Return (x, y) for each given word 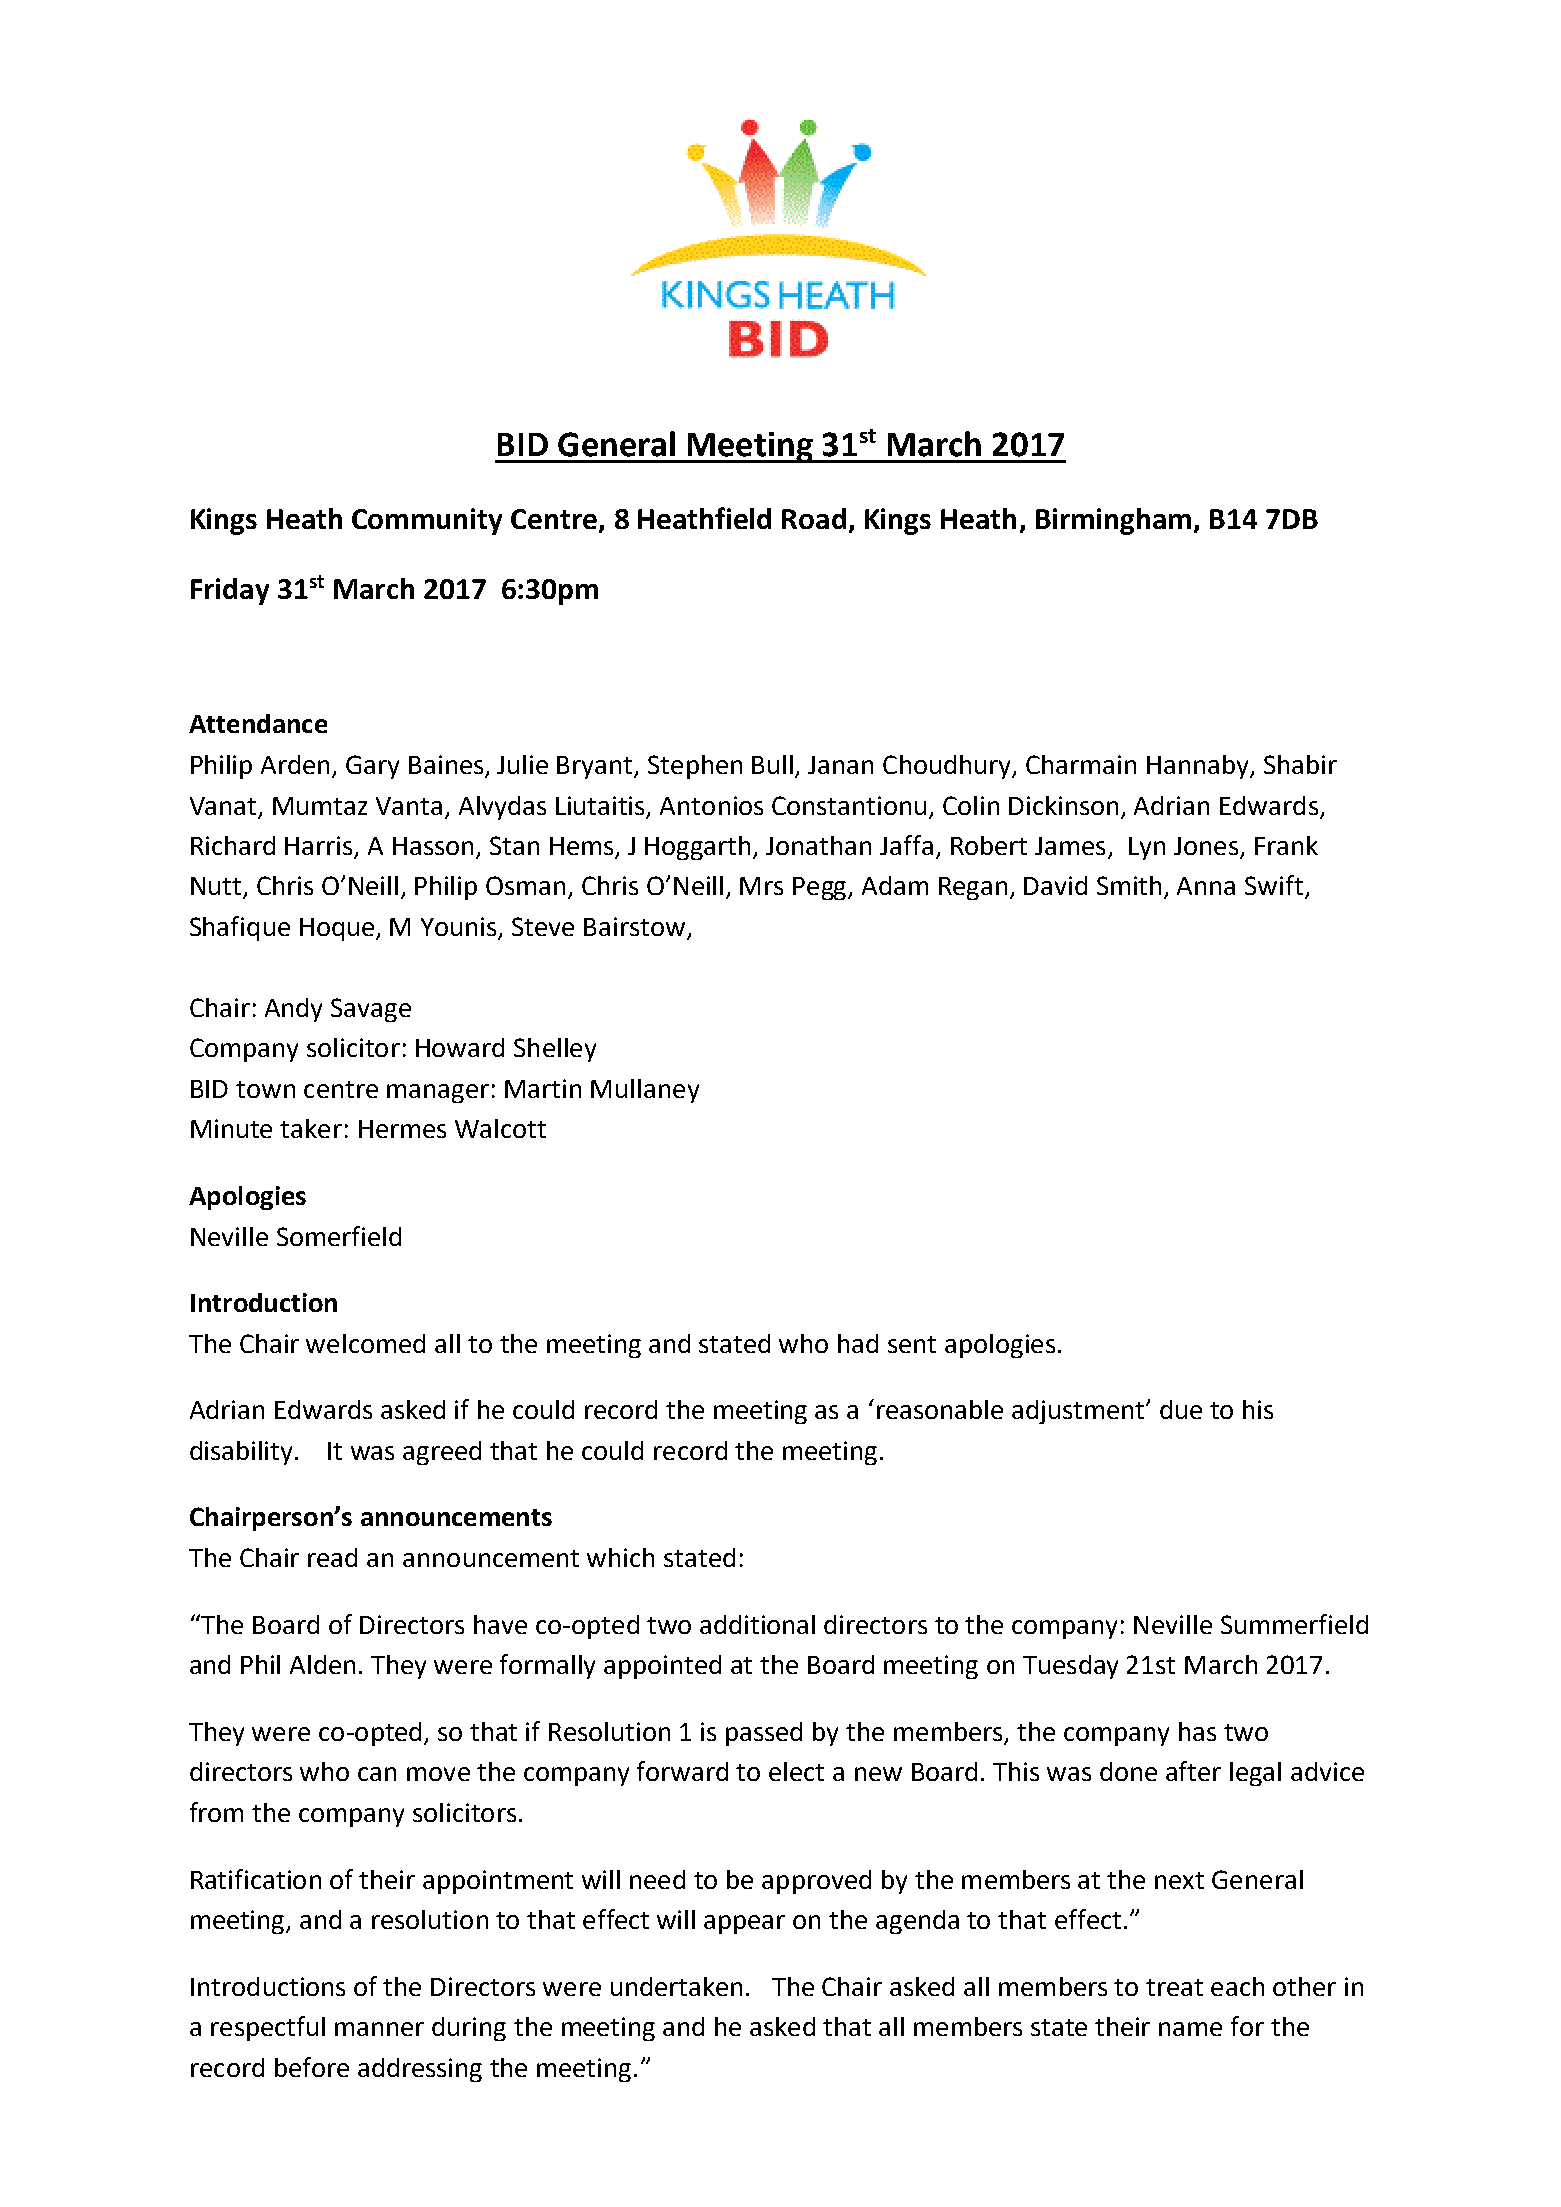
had (858, 1343)
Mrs (761, 886)
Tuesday (1070, 1667)
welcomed (365, 1343)
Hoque (338, 929)
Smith (1129, 885)
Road (814, 518)
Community (427, 521)
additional (757, 1624)
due (1181, 1409)
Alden (322, 1664)
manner (379, 2029)
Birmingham (1113, 521)
